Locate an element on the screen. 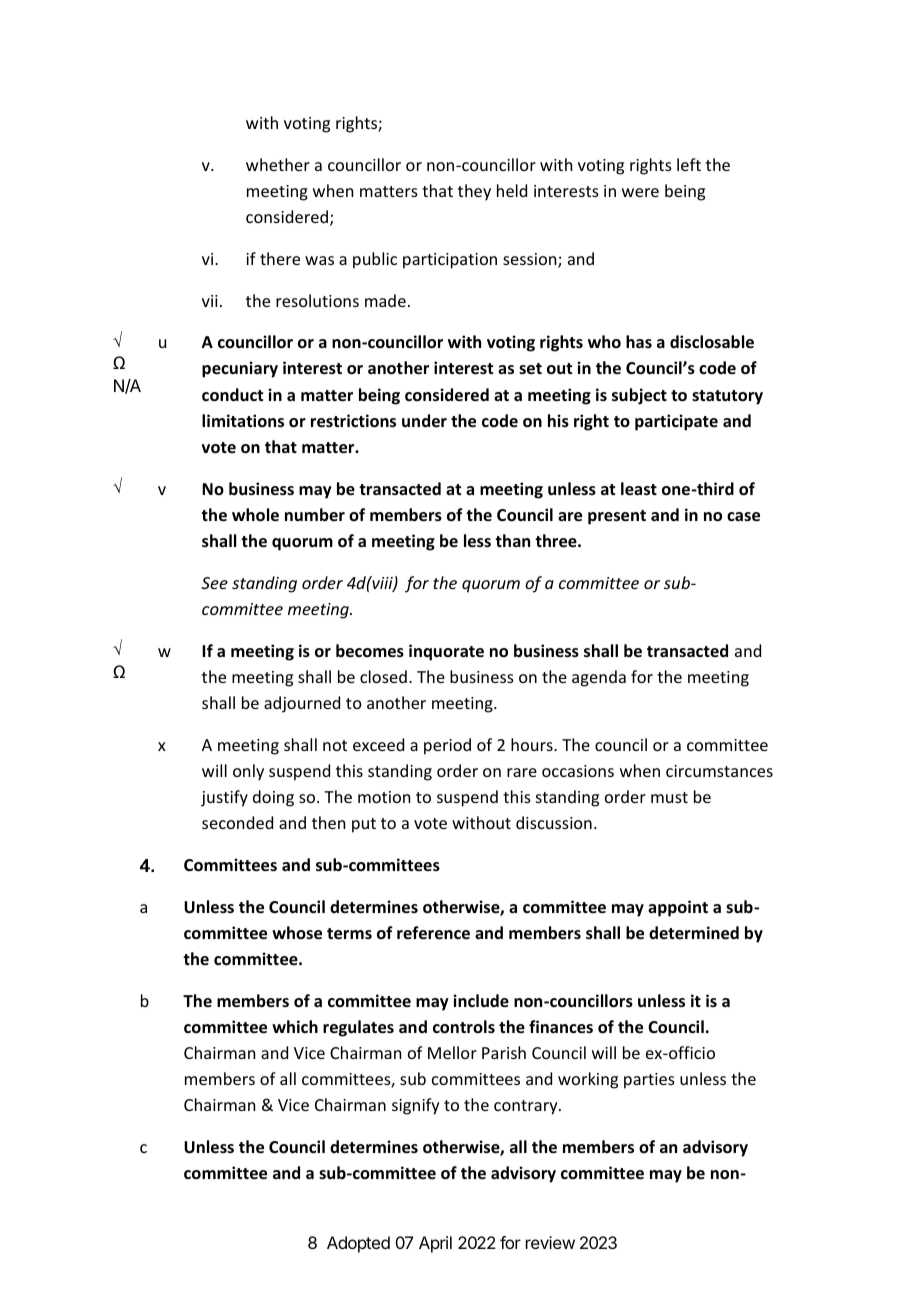  whether is located at coordinates (278, 164).
